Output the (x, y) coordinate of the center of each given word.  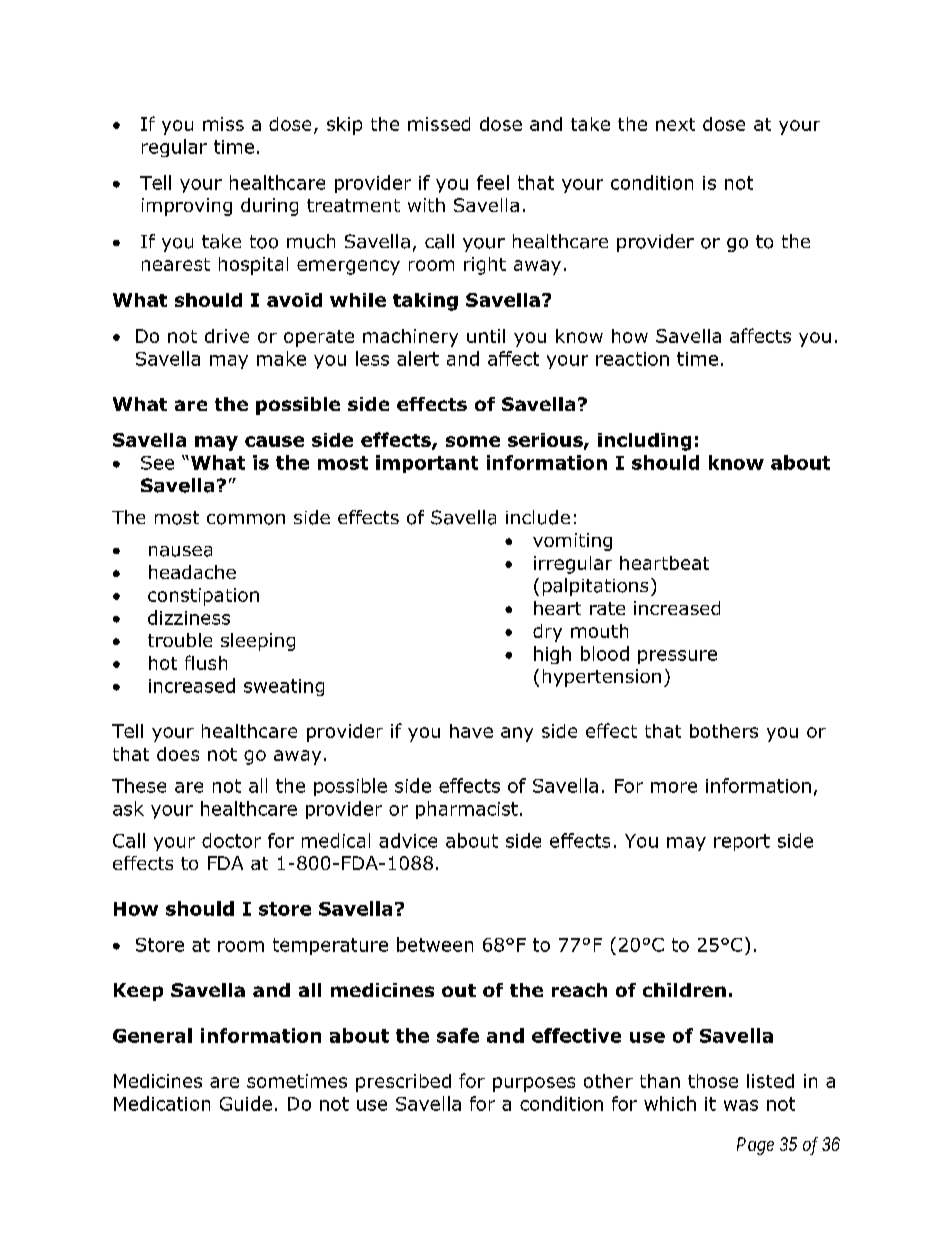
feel (493, 182)
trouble (180, 640)
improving (187, 207)
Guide (246, 1103)
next (675, 124)
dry (547, 633)
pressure (677, 657)
